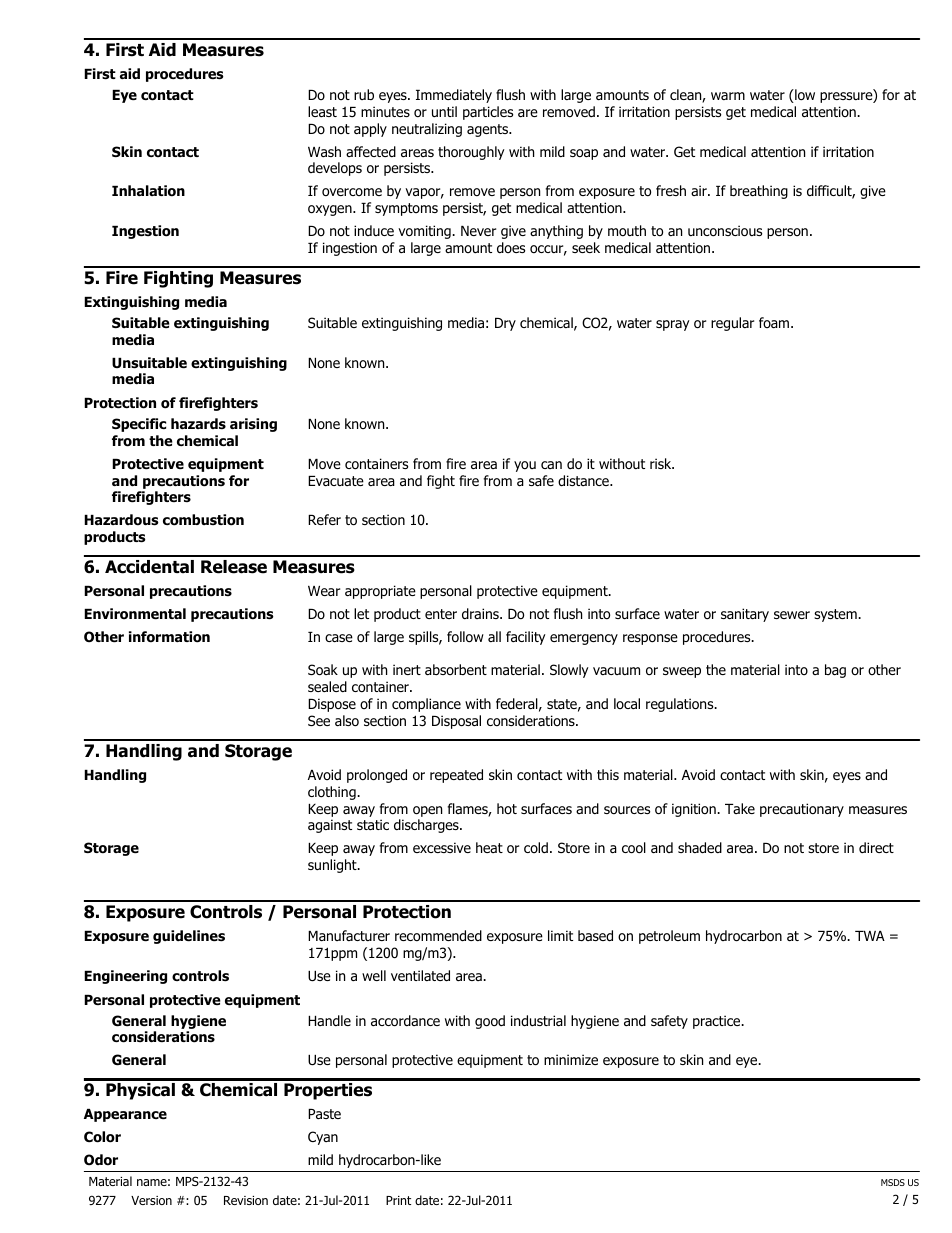  What do you see at coordinates (398, 1200) in the screenshot?
I see `Print` at bounding box center [398, 1200].
